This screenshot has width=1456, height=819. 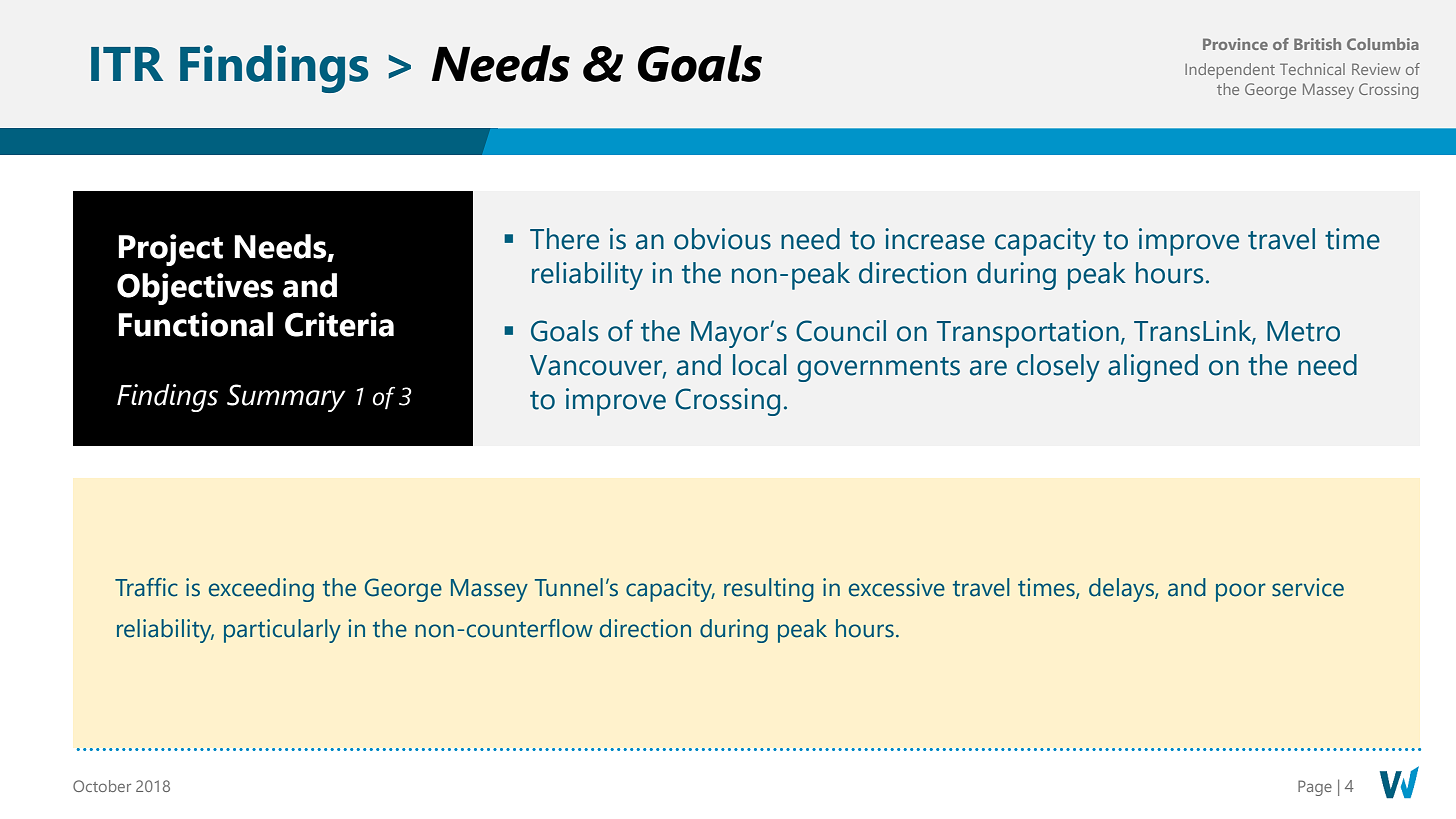 I want to click on Objectives, so click(x=195, y=289).
